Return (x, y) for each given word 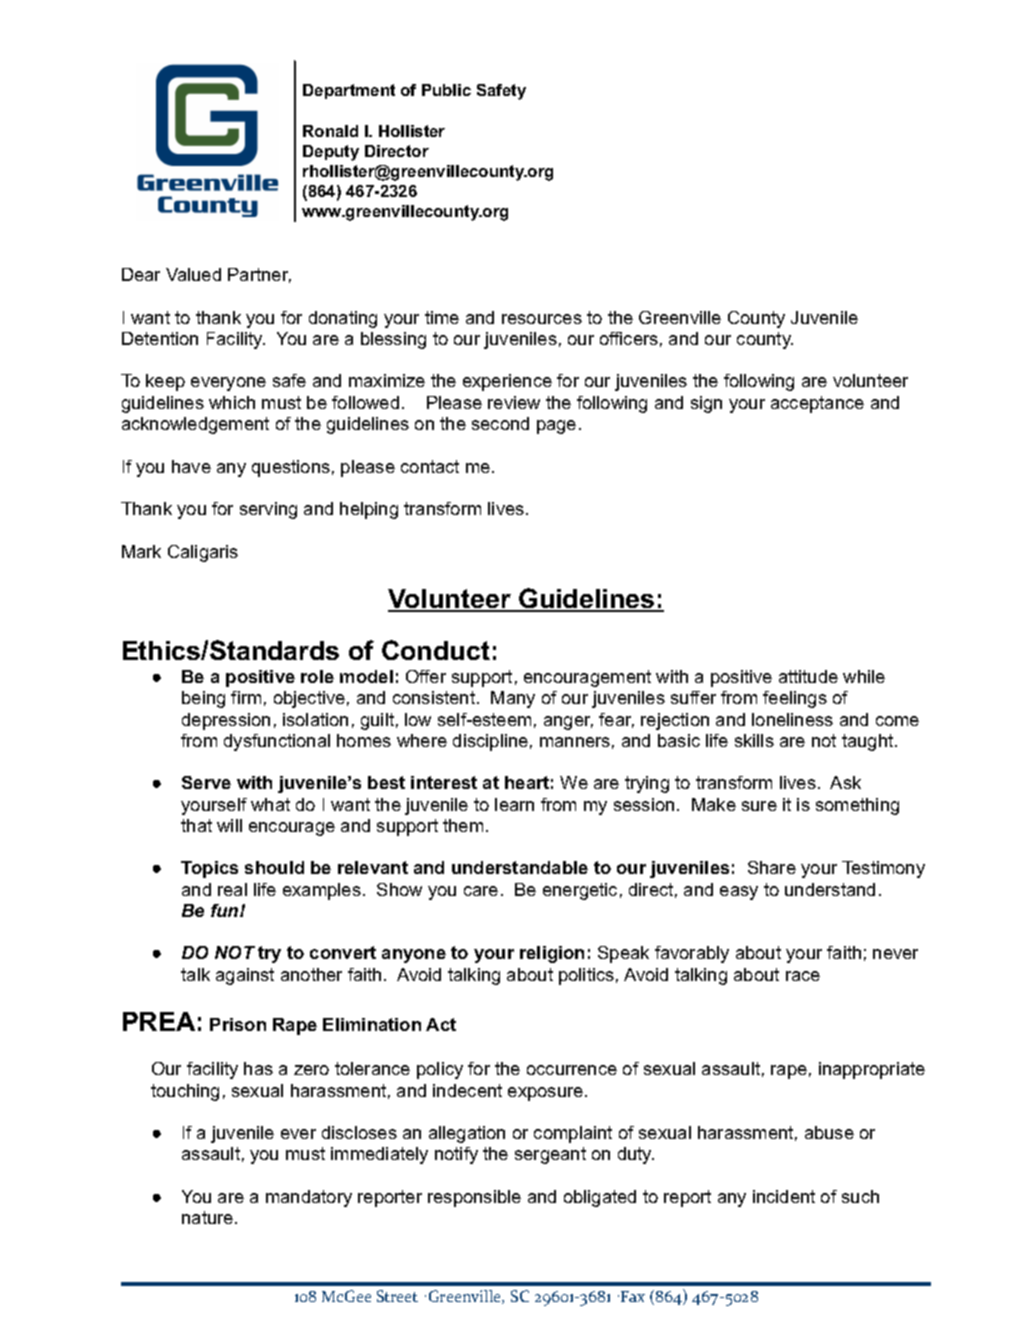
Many (513, 699)
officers (629, 338)
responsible (474, 1198)
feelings (795, 699)
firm (246, 697)
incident (784, 1196)
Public (446, 90)
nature (209, 1217)
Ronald (330, 131)
